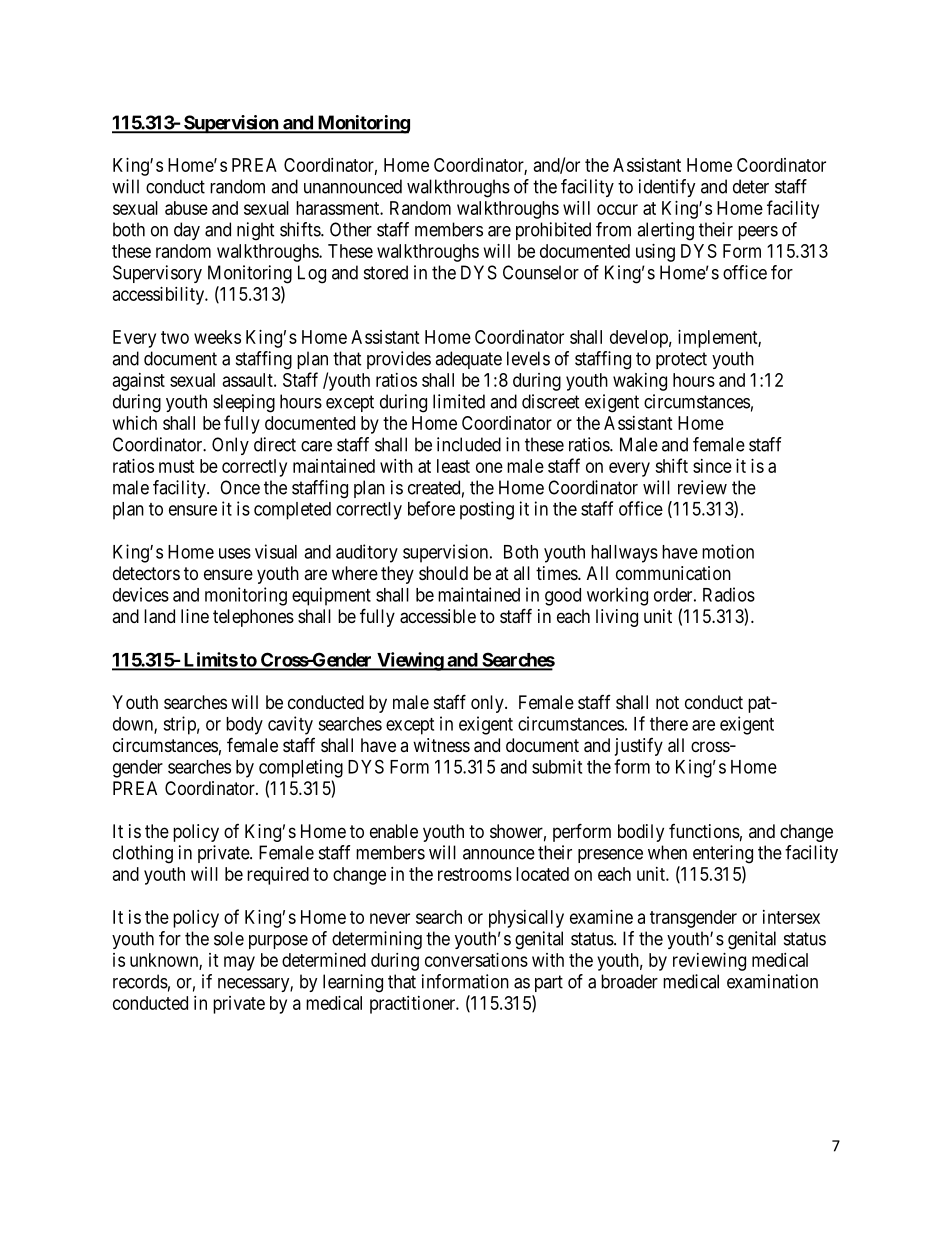  What do you see at coordinates (758, 233) in the screenshot?
I see `peers` at bounding box center [758, 233].
